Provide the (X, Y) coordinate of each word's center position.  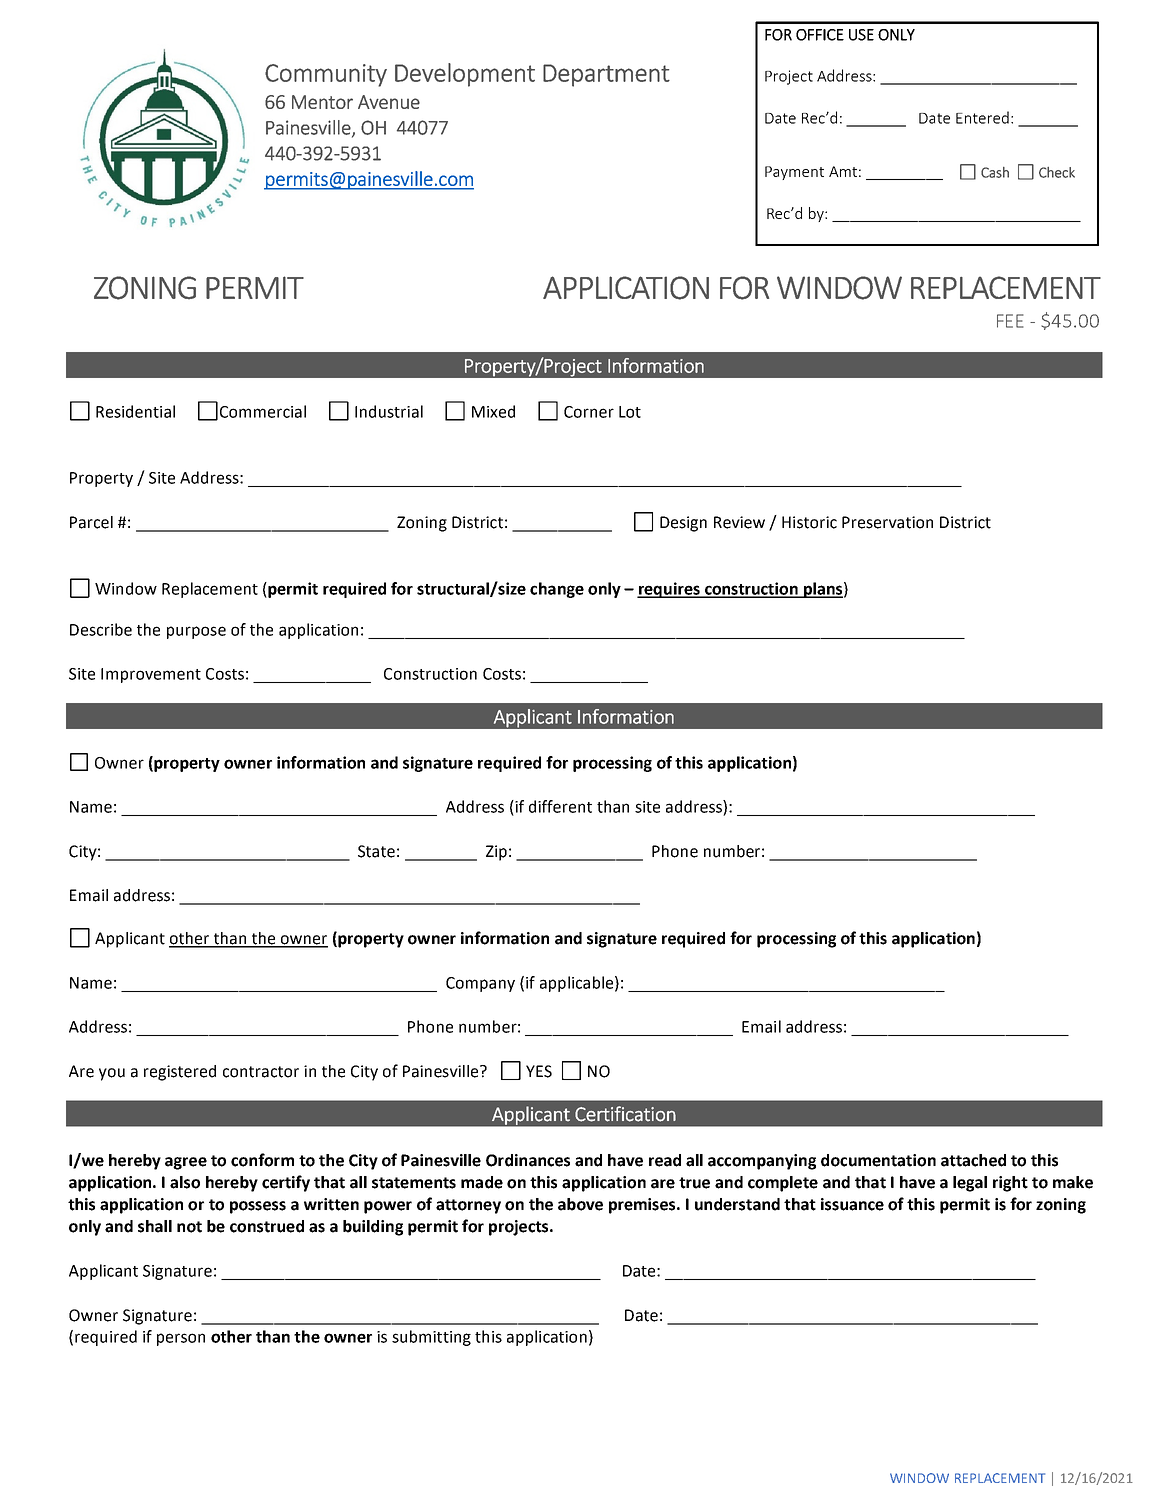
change (557, 590)
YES (539, 1071)
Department (606, 75)
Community (326, 75)
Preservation (887, 522)
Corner (589, 412)
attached (973, 1160)
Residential (135, 411)
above (580, 1204)
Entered (982, 117)
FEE (1010, 321)
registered (180, 1073)
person (181, 1339)
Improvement (151, 675)
